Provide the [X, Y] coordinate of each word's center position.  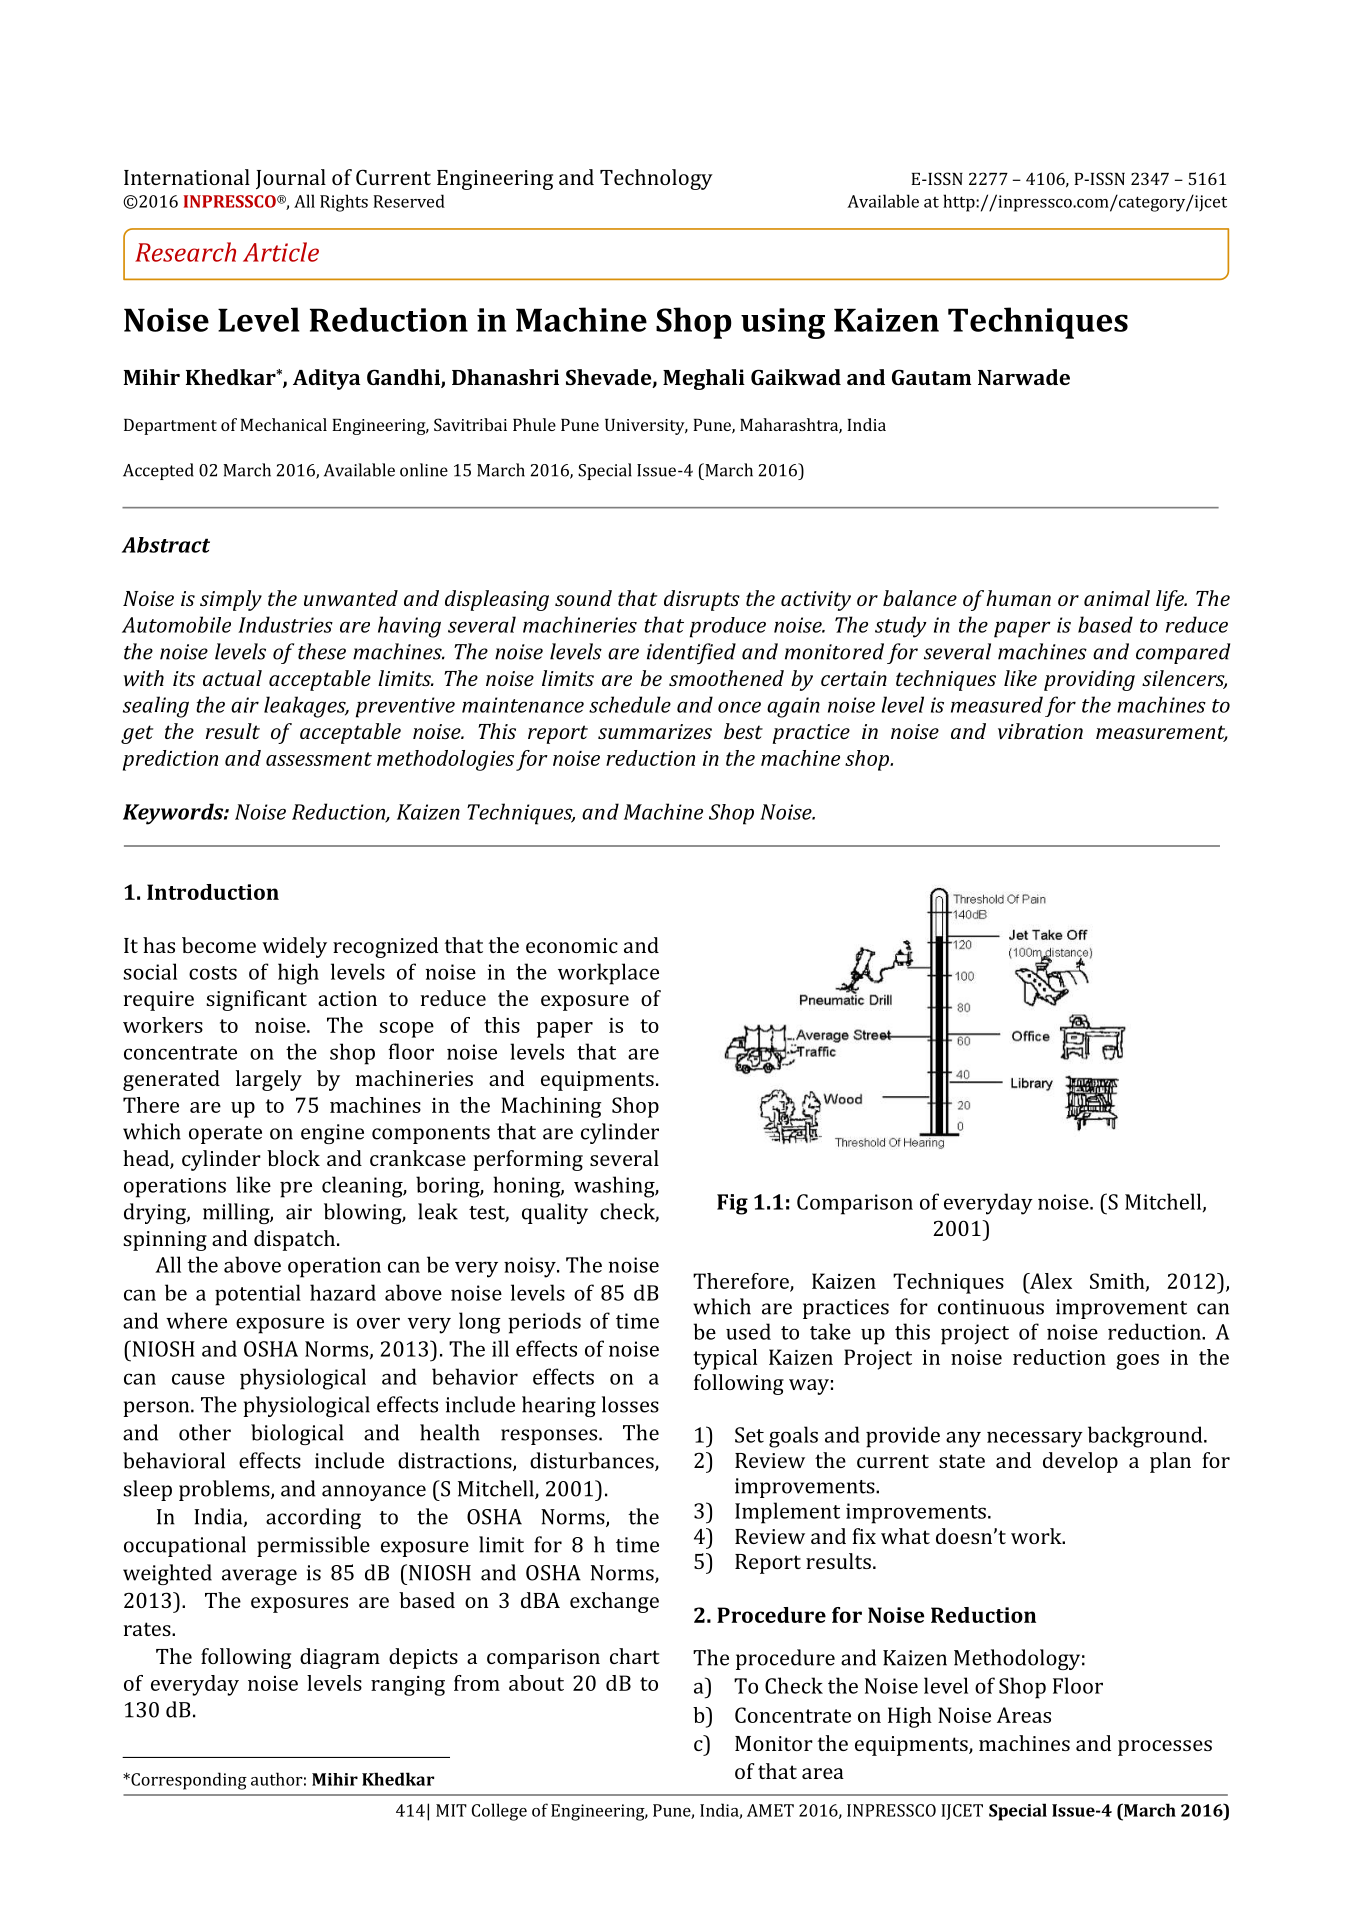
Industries [285, 624]
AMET [770, 1810]
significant [256, 1000]
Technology [656, 179]
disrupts [702, 600]
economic [572, 945]
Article [281, 252]
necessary [1035, 1439]
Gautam [931, 377]
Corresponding [188, 1781]
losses [630, 1404]
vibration [1040, 731]
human [1018, 598]
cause [198, 1379]
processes [1165, 1748]
